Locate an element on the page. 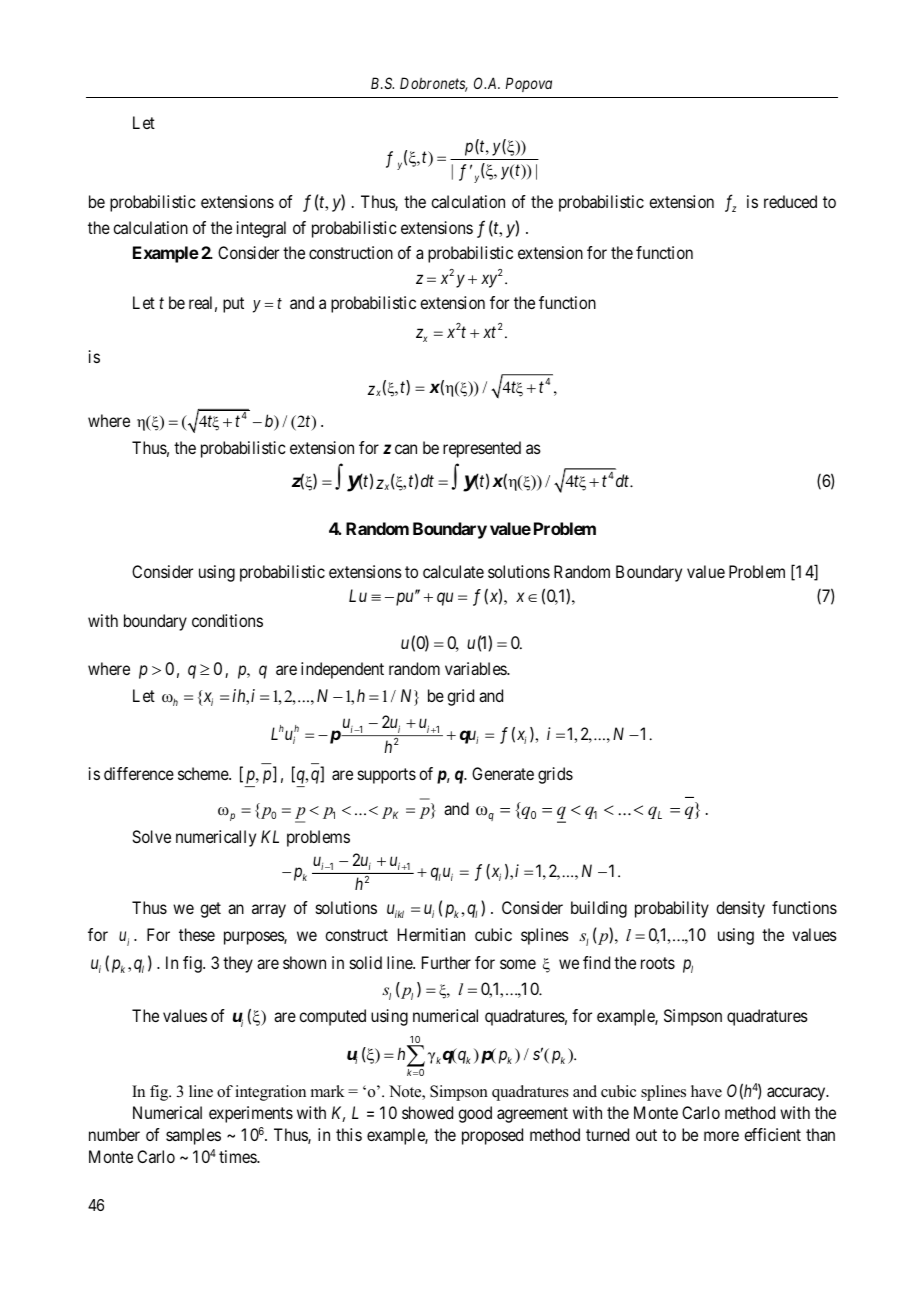 This page has height=1308, width=924. get is located at coordinates (210, 910).
